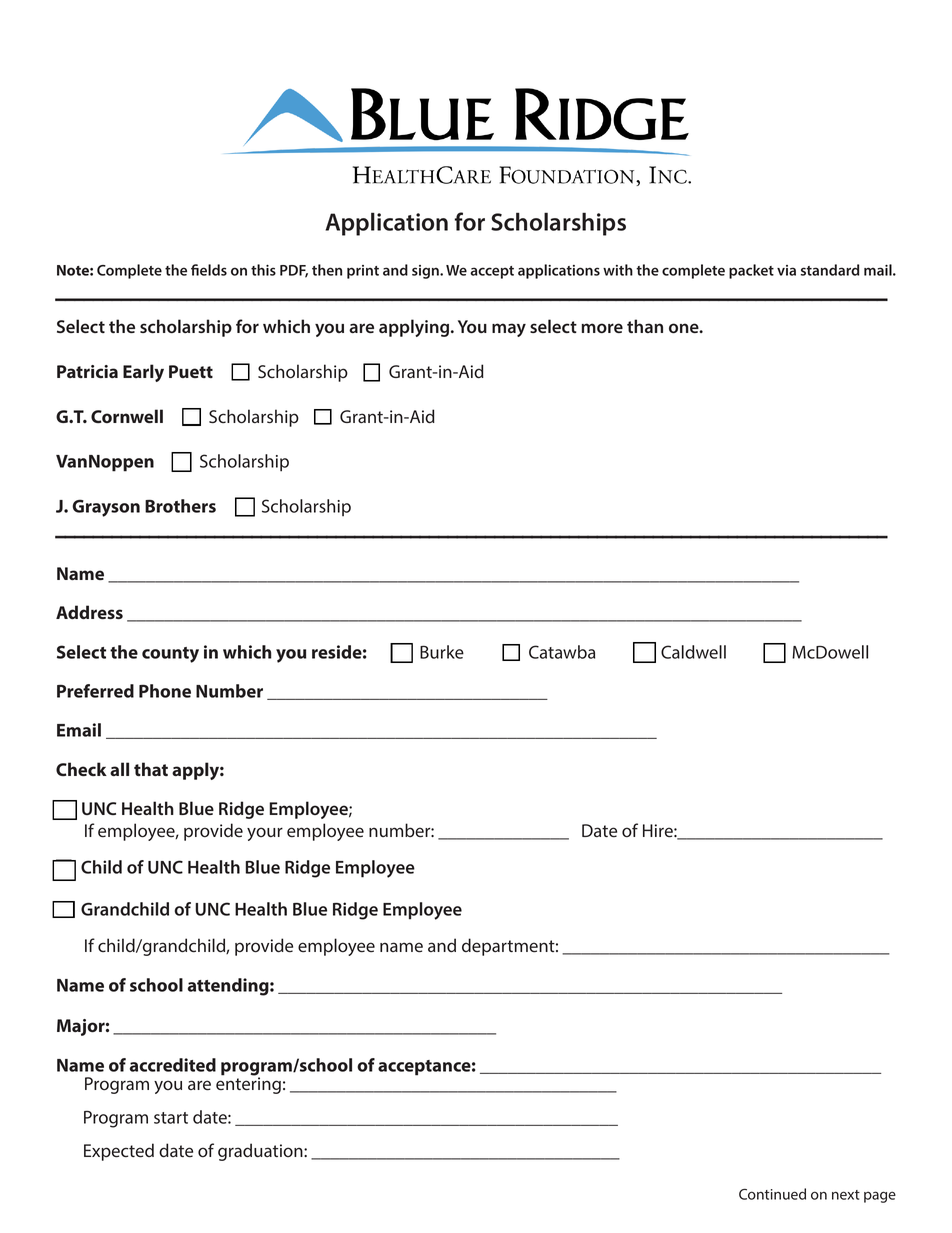 Image resolution: width=952 pixels, height=1233 pixels. I want to click on graduation, so click(261, 1152).
